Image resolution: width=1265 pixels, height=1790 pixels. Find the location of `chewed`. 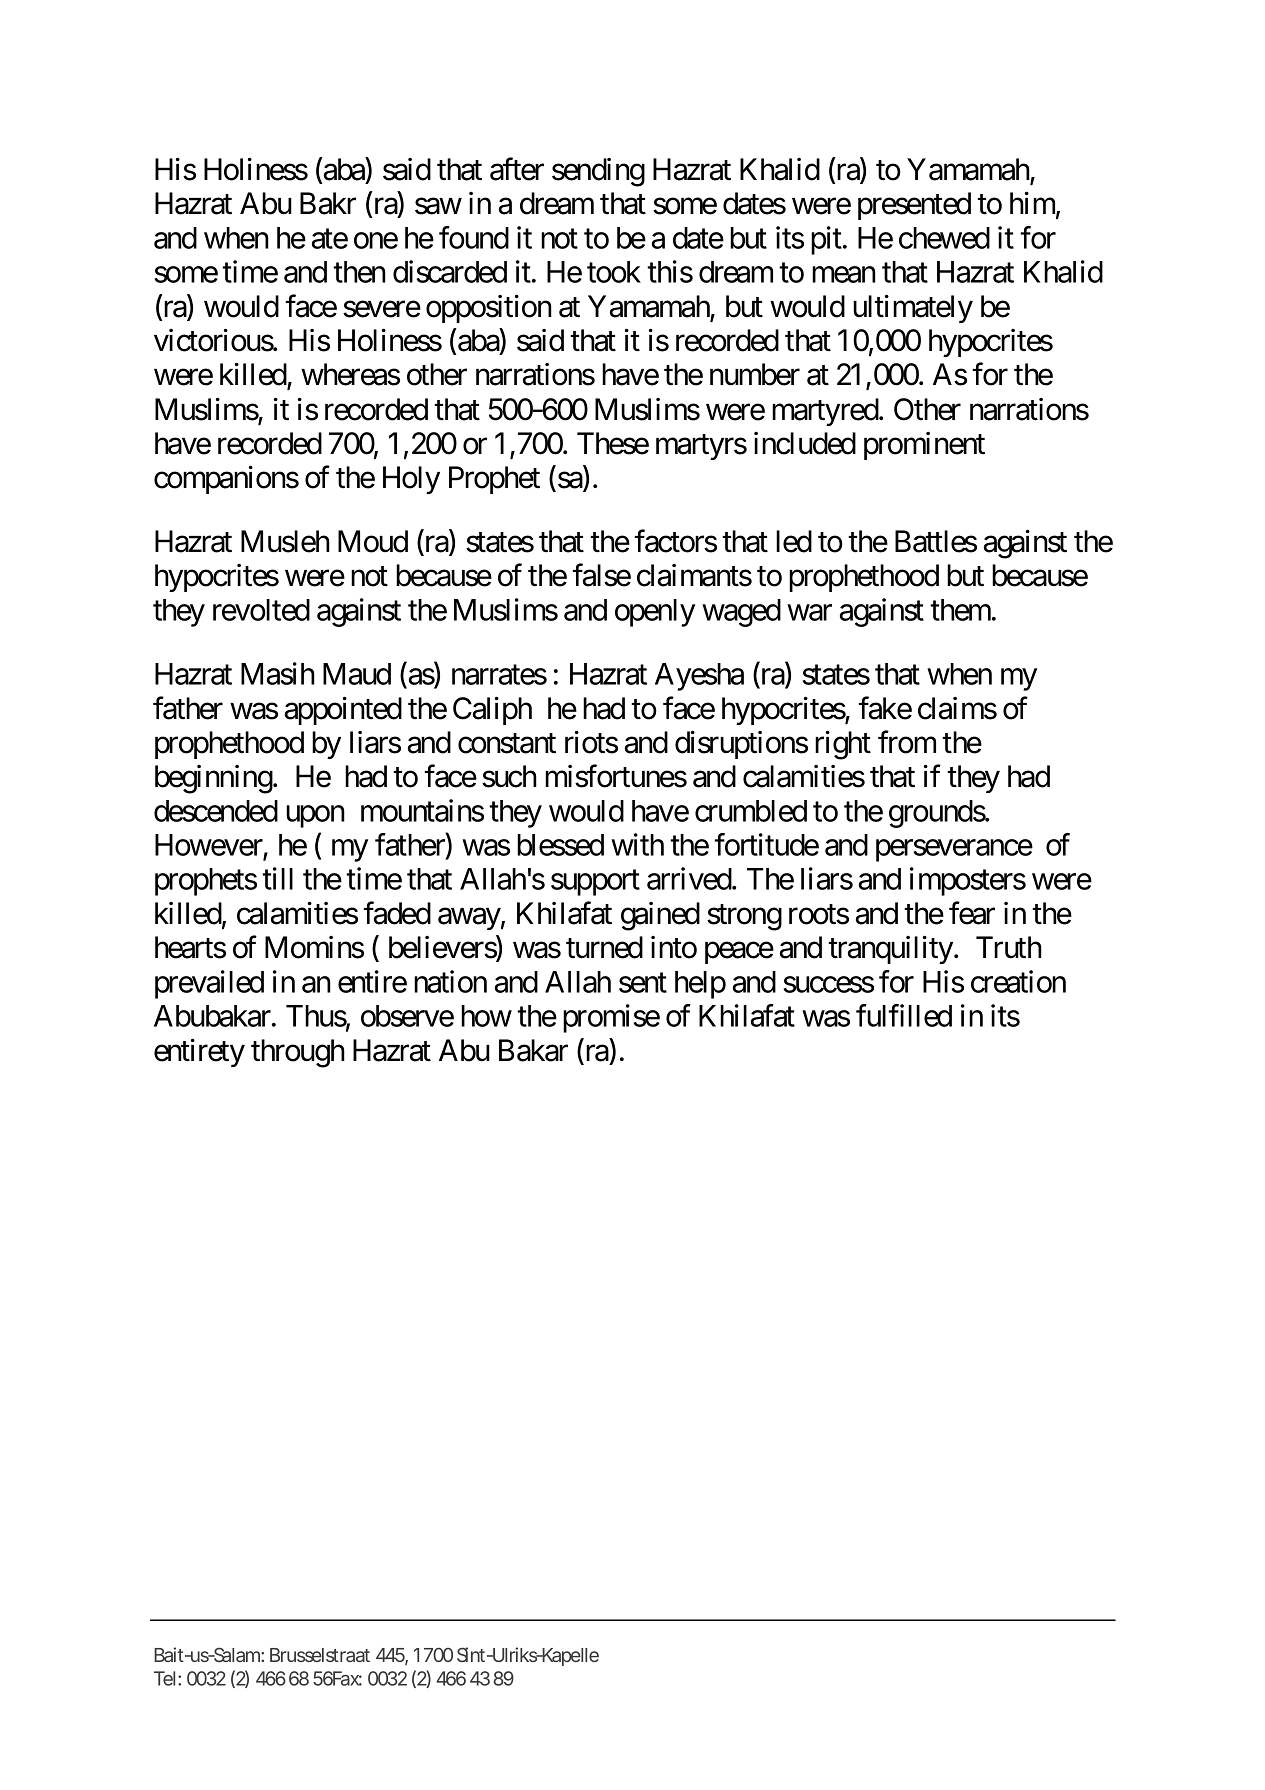

chewed is located at coordinates (944, 238).
